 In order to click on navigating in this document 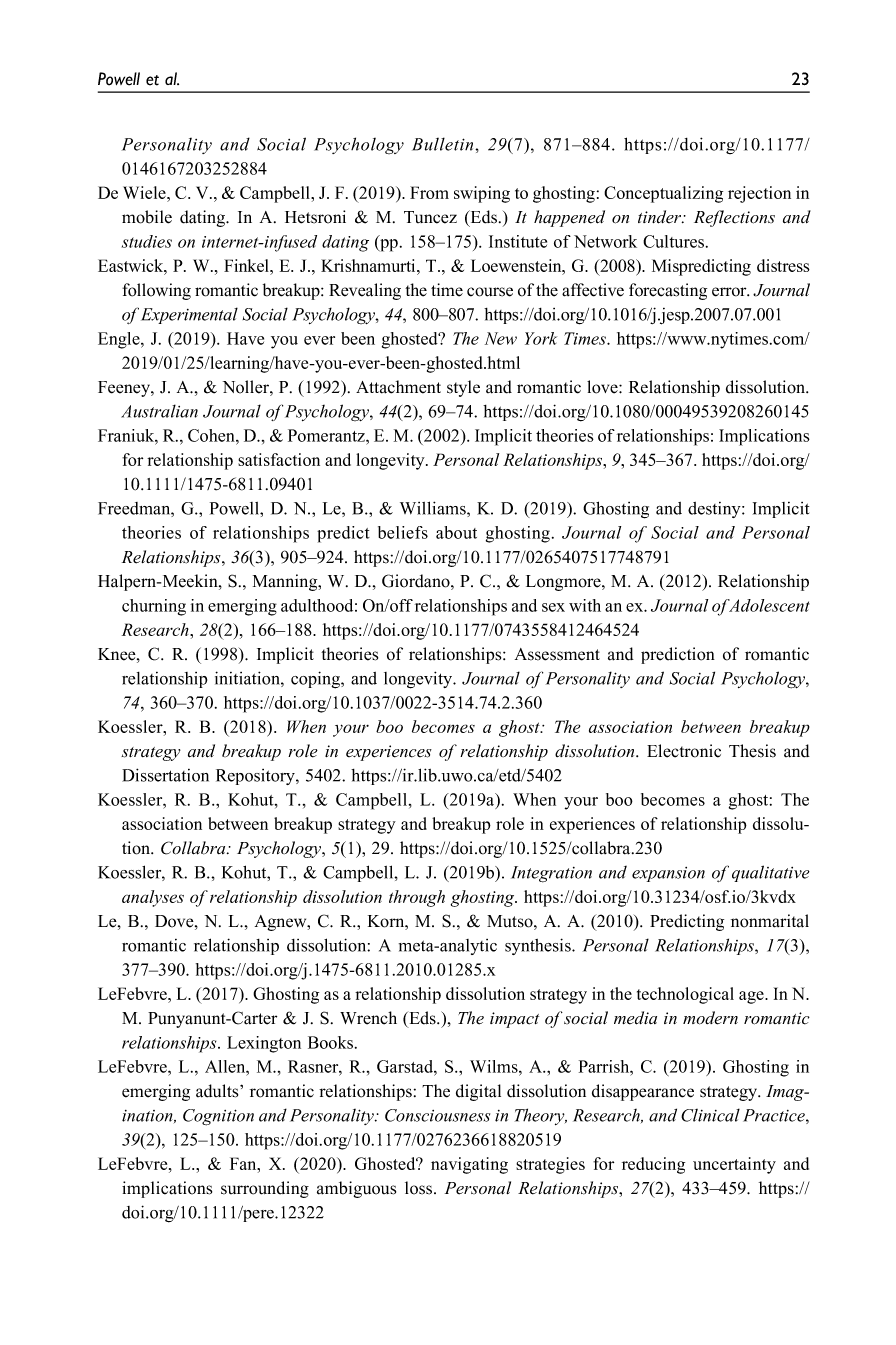, I will do `click(469, 1165)`.
